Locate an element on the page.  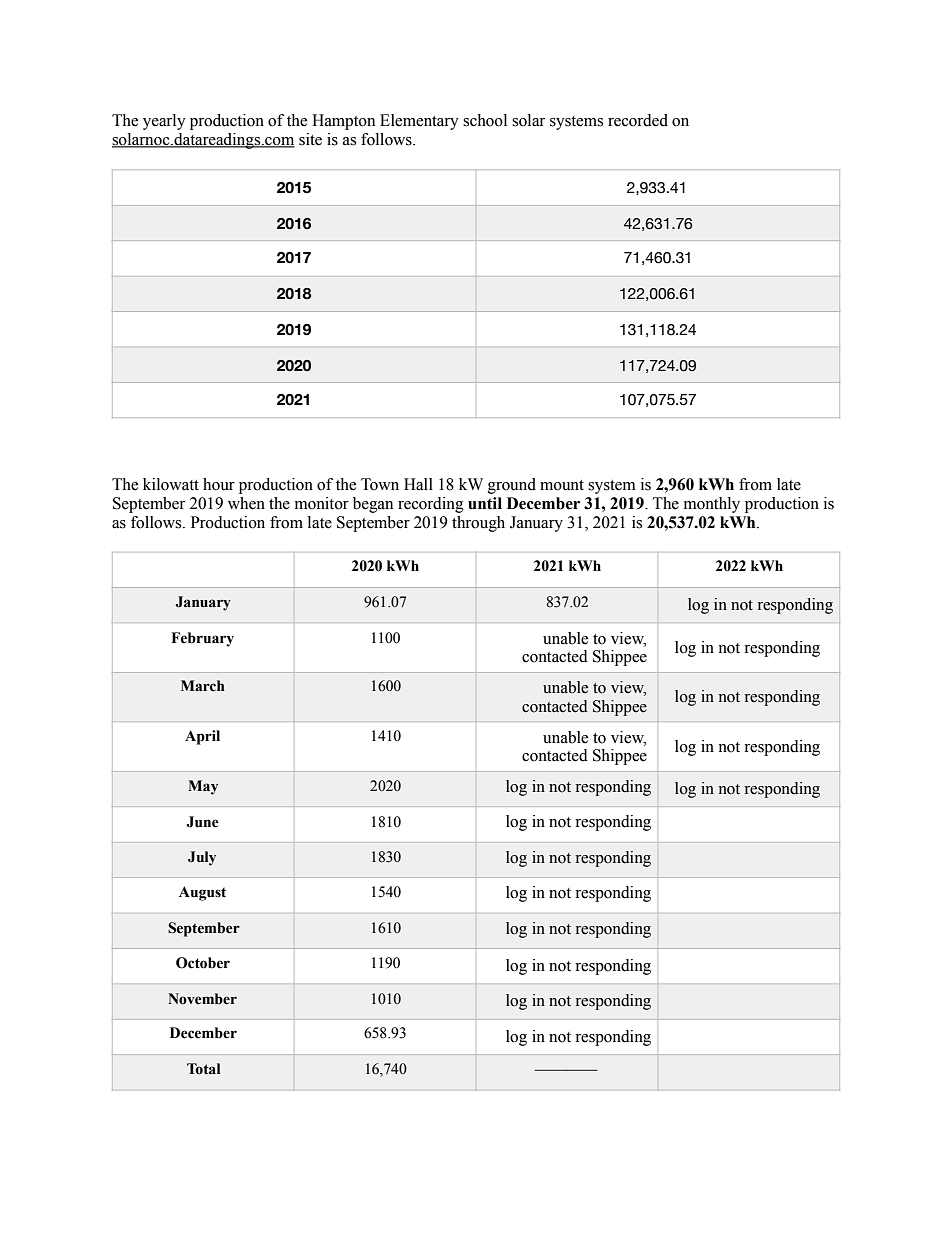
mount is located at coordinates (562, 485).
